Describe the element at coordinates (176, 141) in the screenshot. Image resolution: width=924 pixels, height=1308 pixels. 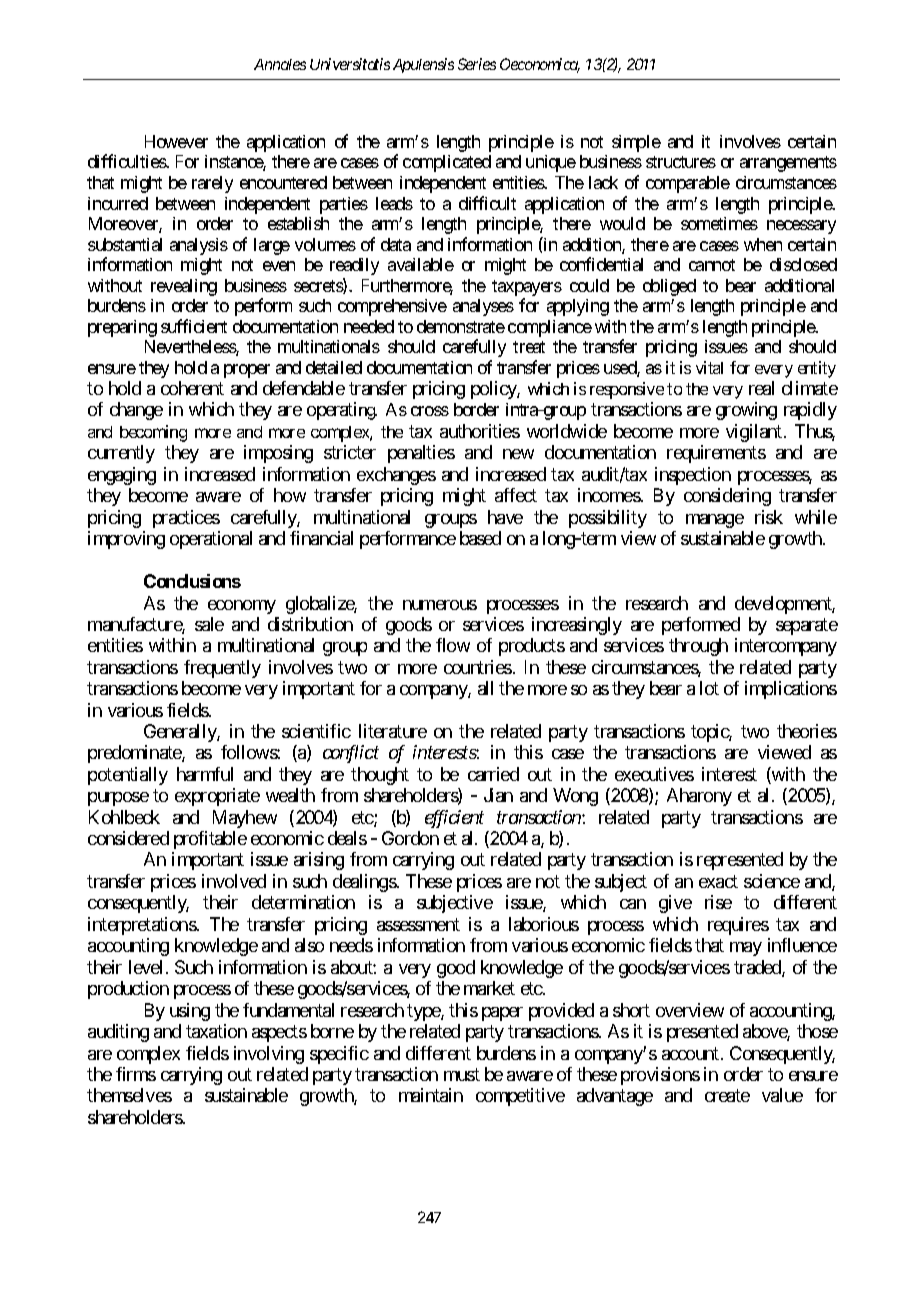
I see `However` at that location.
